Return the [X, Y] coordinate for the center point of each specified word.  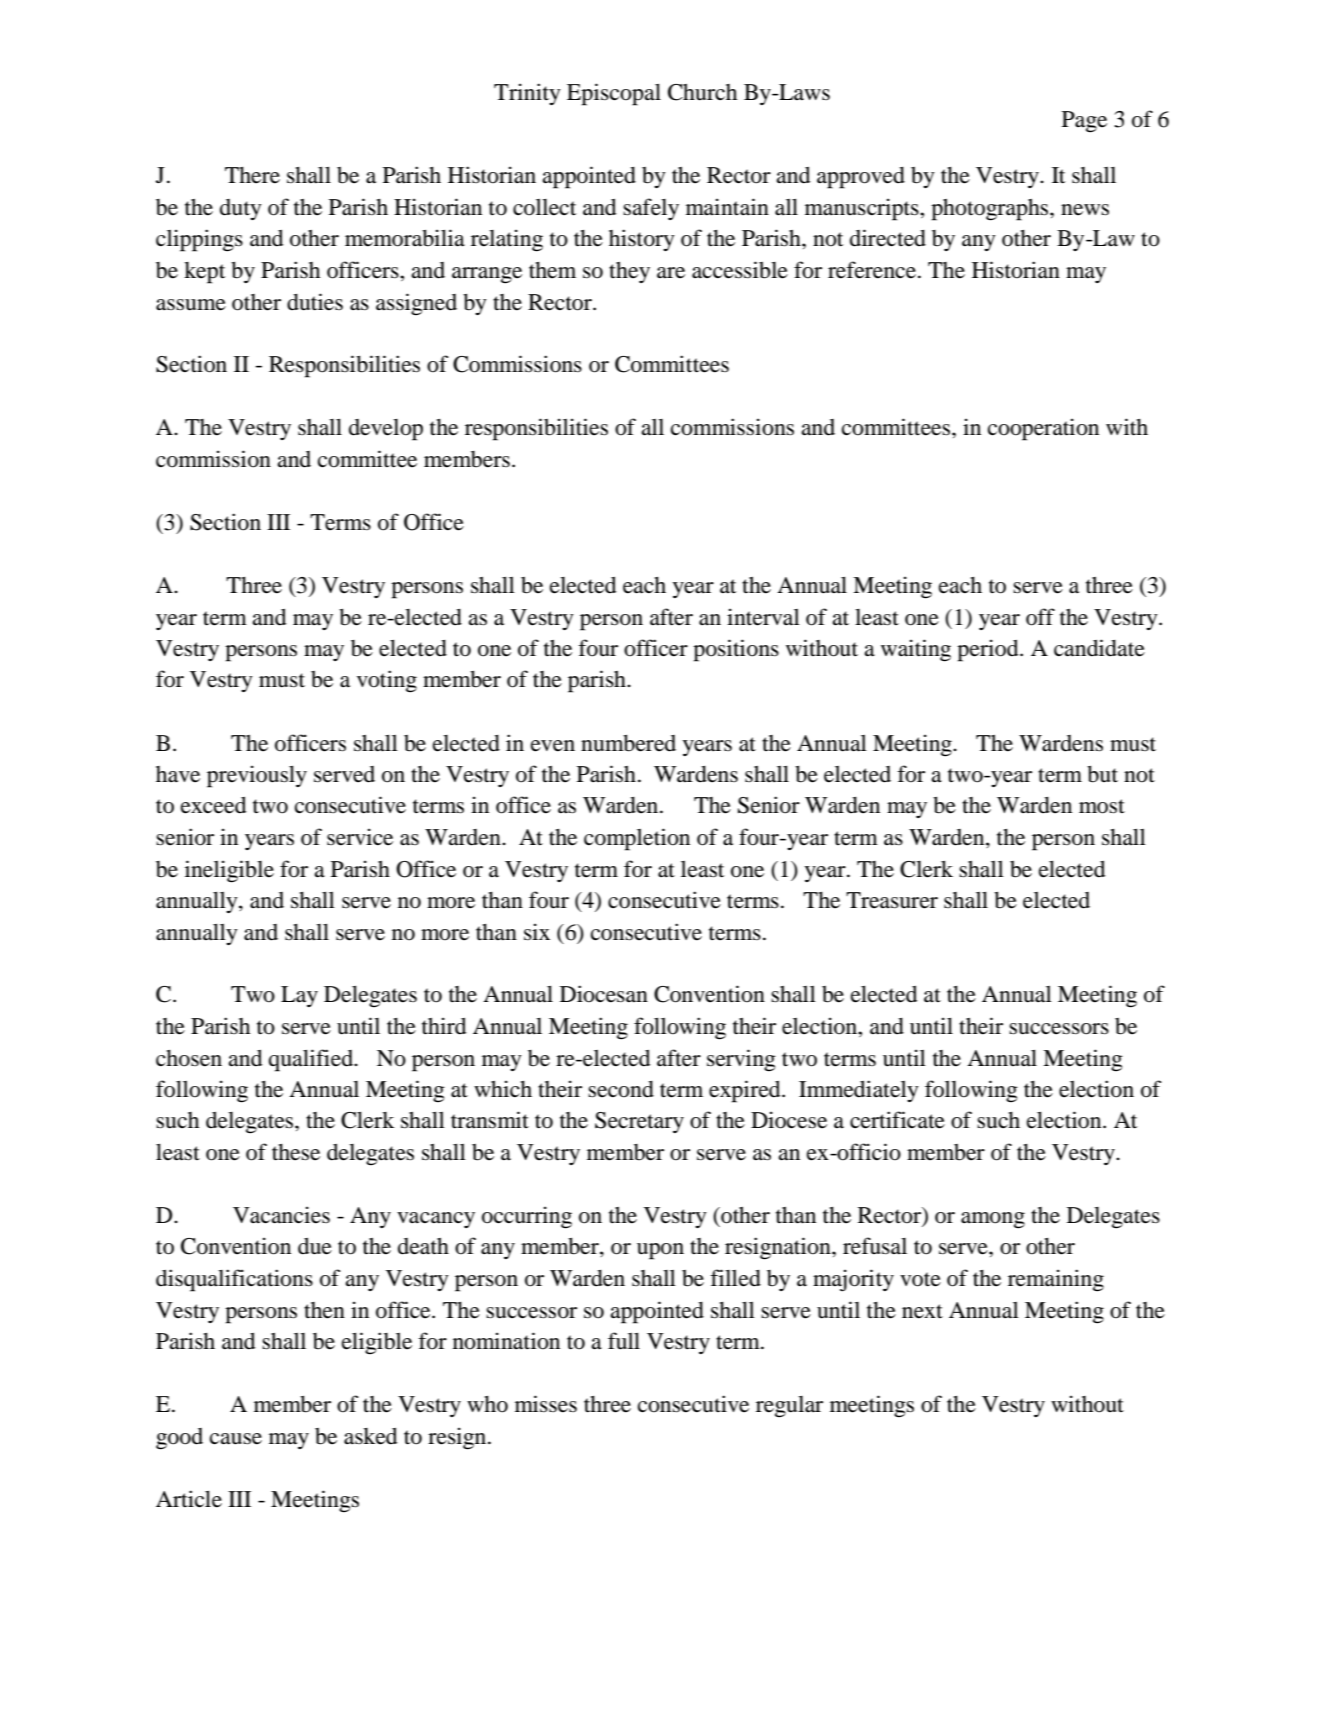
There [252, 175]
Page [1084, 122]
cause [236, 1439]
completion [637, 839]
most [1102, 806]
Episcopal [614, 94]
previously [257, 776]
